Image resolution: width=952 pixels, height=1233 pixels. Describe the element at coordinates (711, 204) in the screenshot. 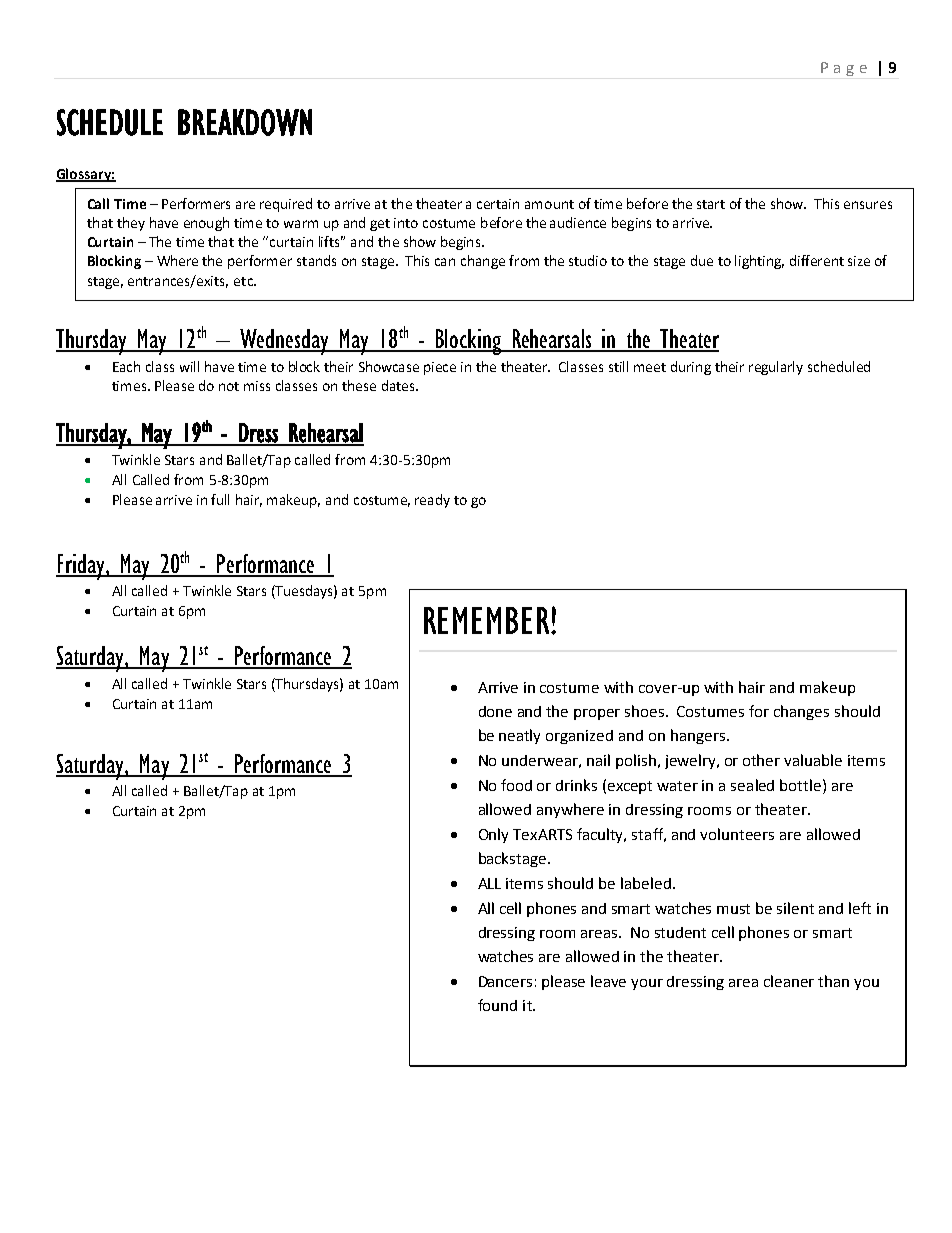

I see `start` at that location.
